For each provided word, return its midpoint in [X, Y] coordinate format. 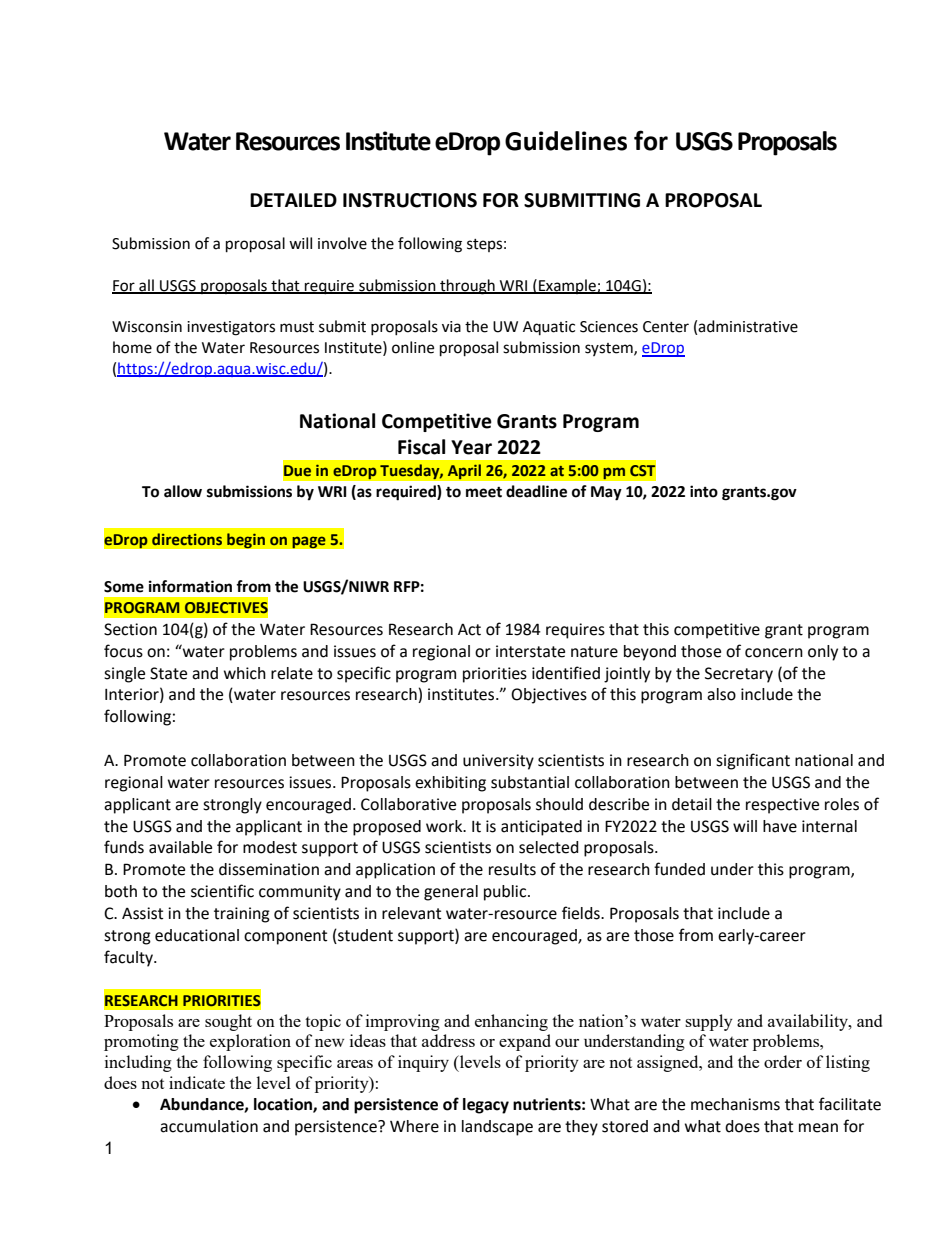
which [245, 673]
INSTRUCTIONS [410, 200]
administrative [748, 326]
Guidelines [566, 141]
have [780, 826]
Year [471, 447]
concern [774, 653]
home [132, 347]
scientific [222, 891]
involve [342, 243]
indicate [197, 1082]
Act [469, 630]
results [512, 869]
